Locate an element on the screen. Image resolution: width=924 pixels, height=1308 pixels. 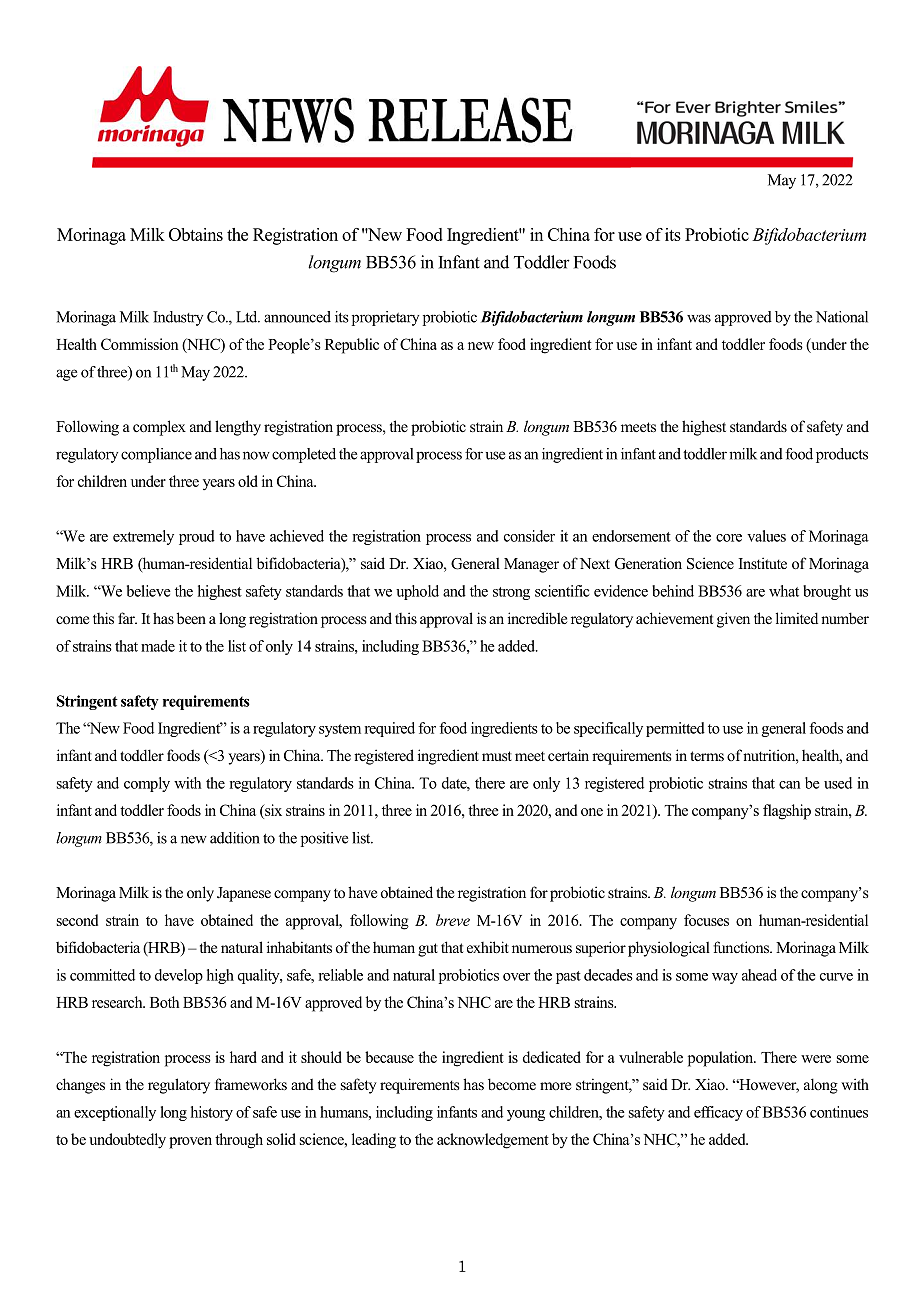
permitted is located at coordinates (675, 729).
